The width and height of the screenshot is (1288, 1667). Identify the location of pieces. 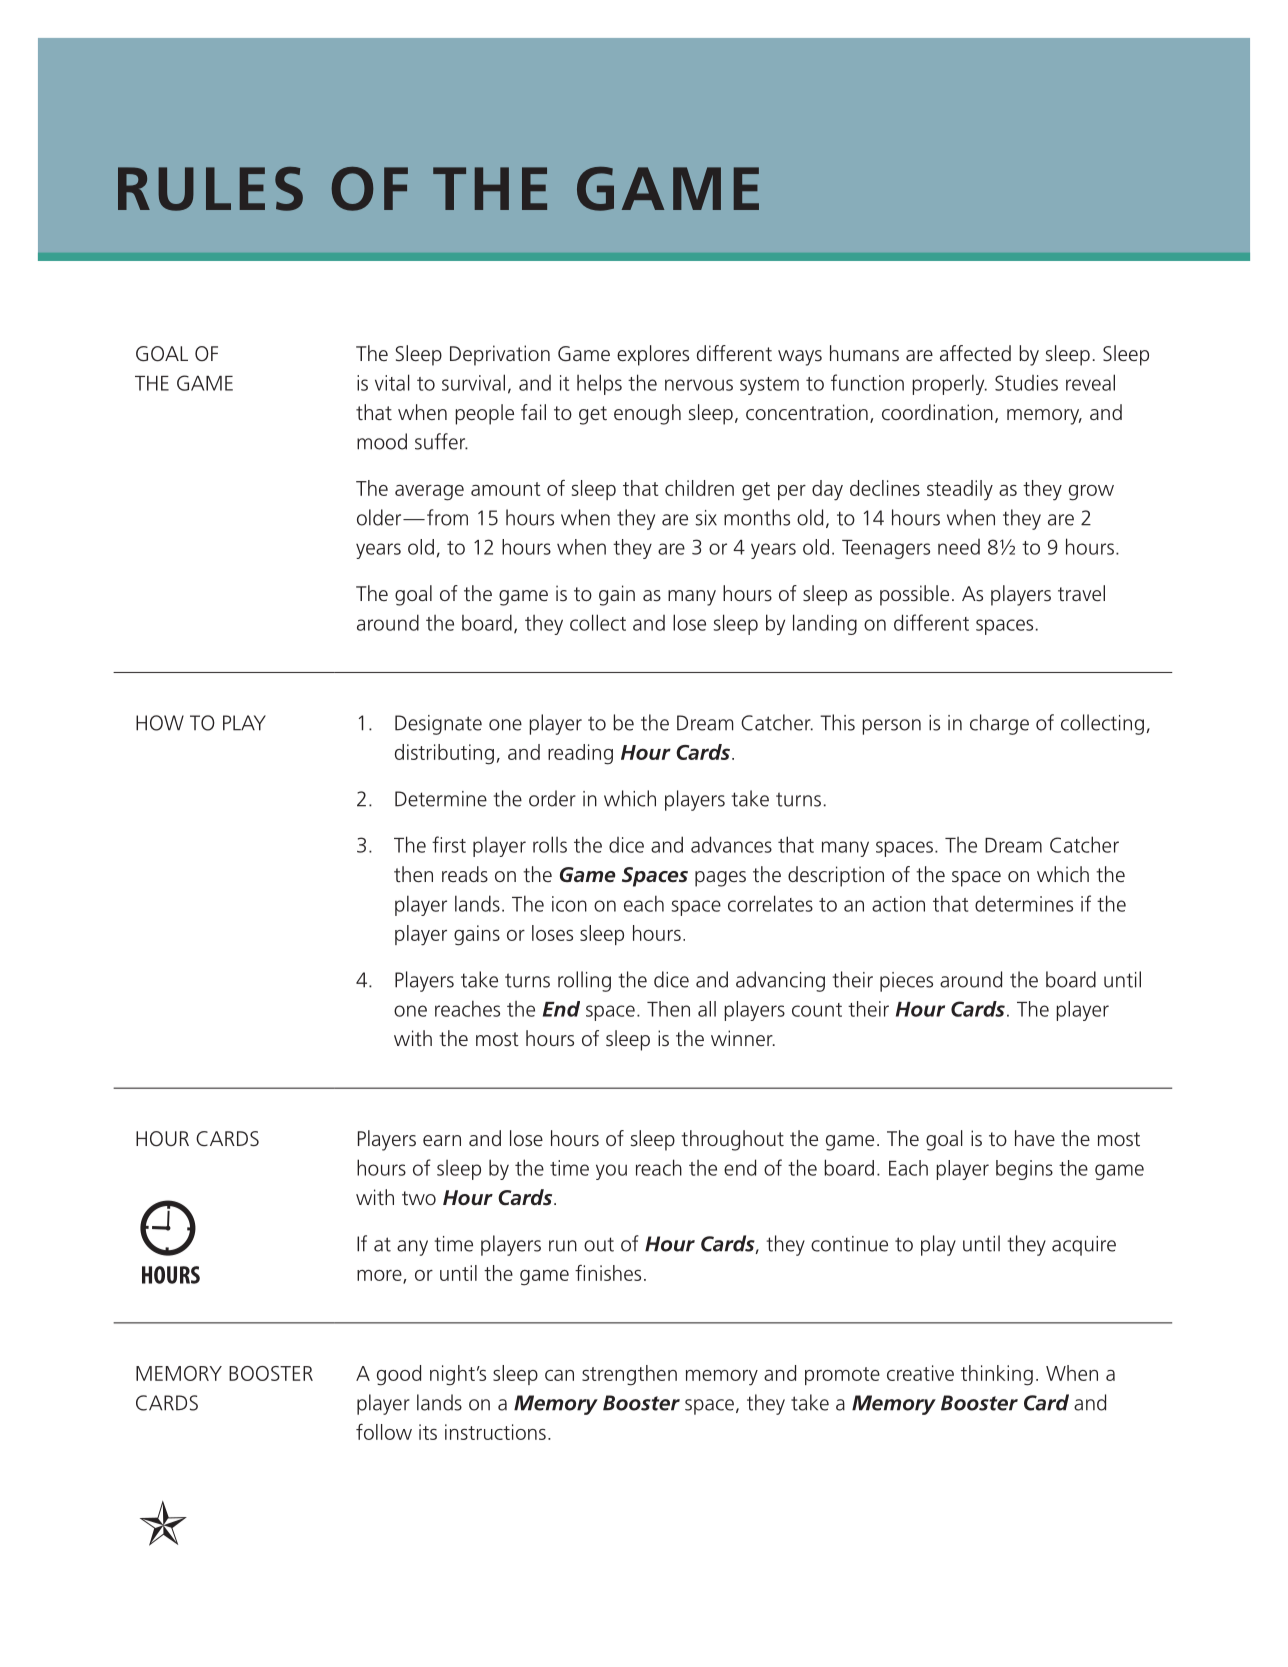
(906, 982).
